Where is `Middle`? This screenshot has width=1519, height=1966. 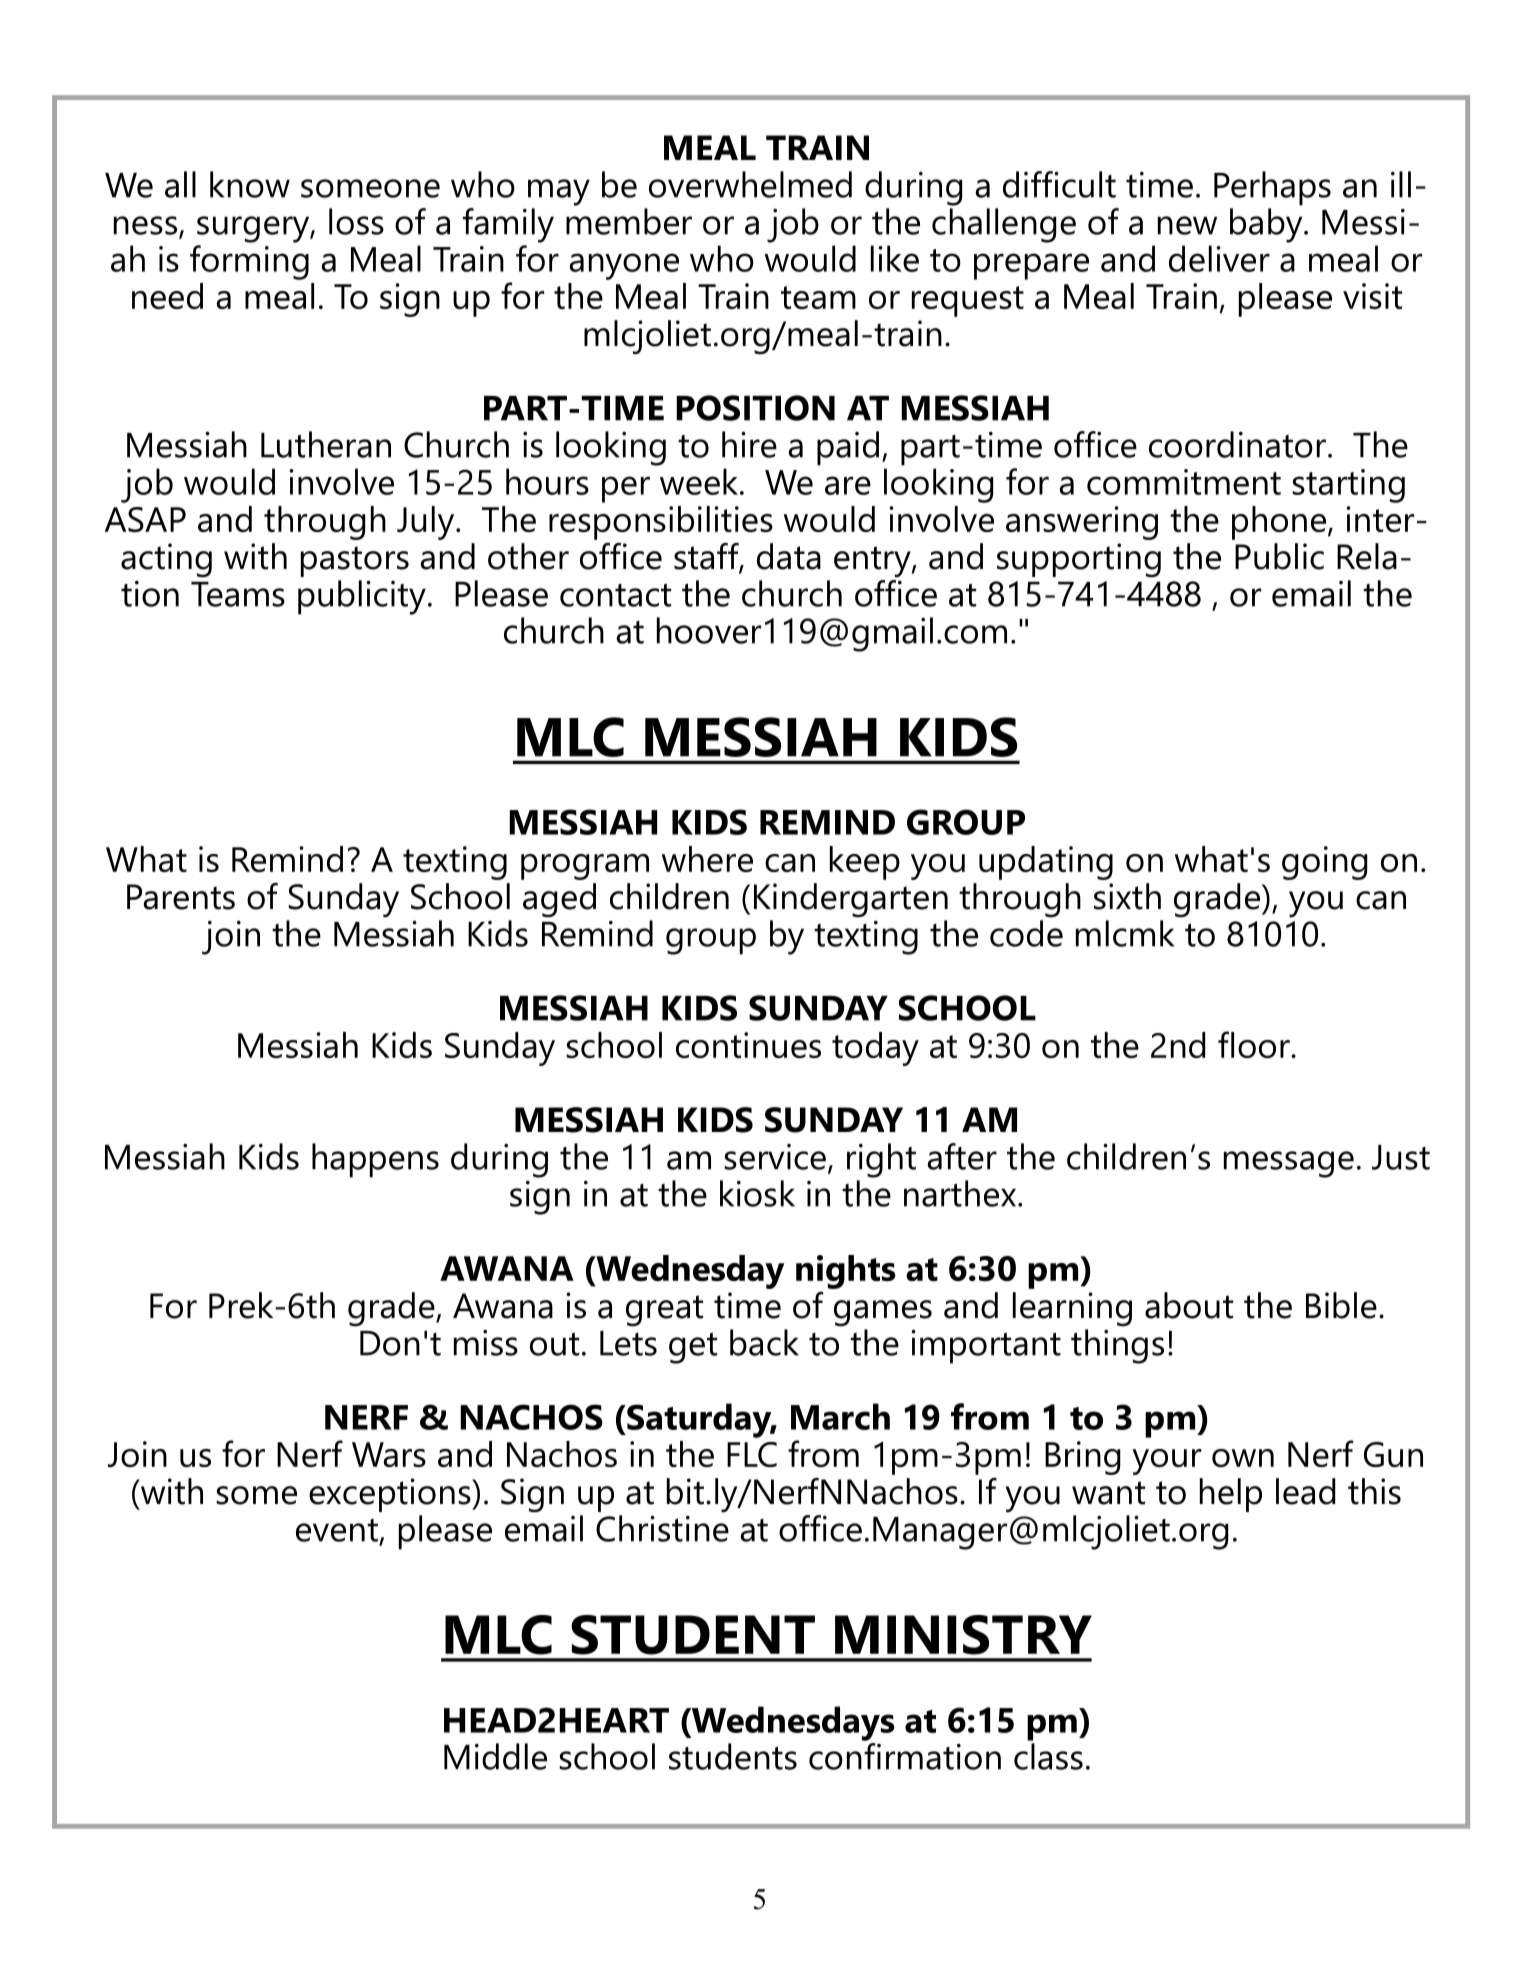
Middle is located at coordinates (495, 1756).
